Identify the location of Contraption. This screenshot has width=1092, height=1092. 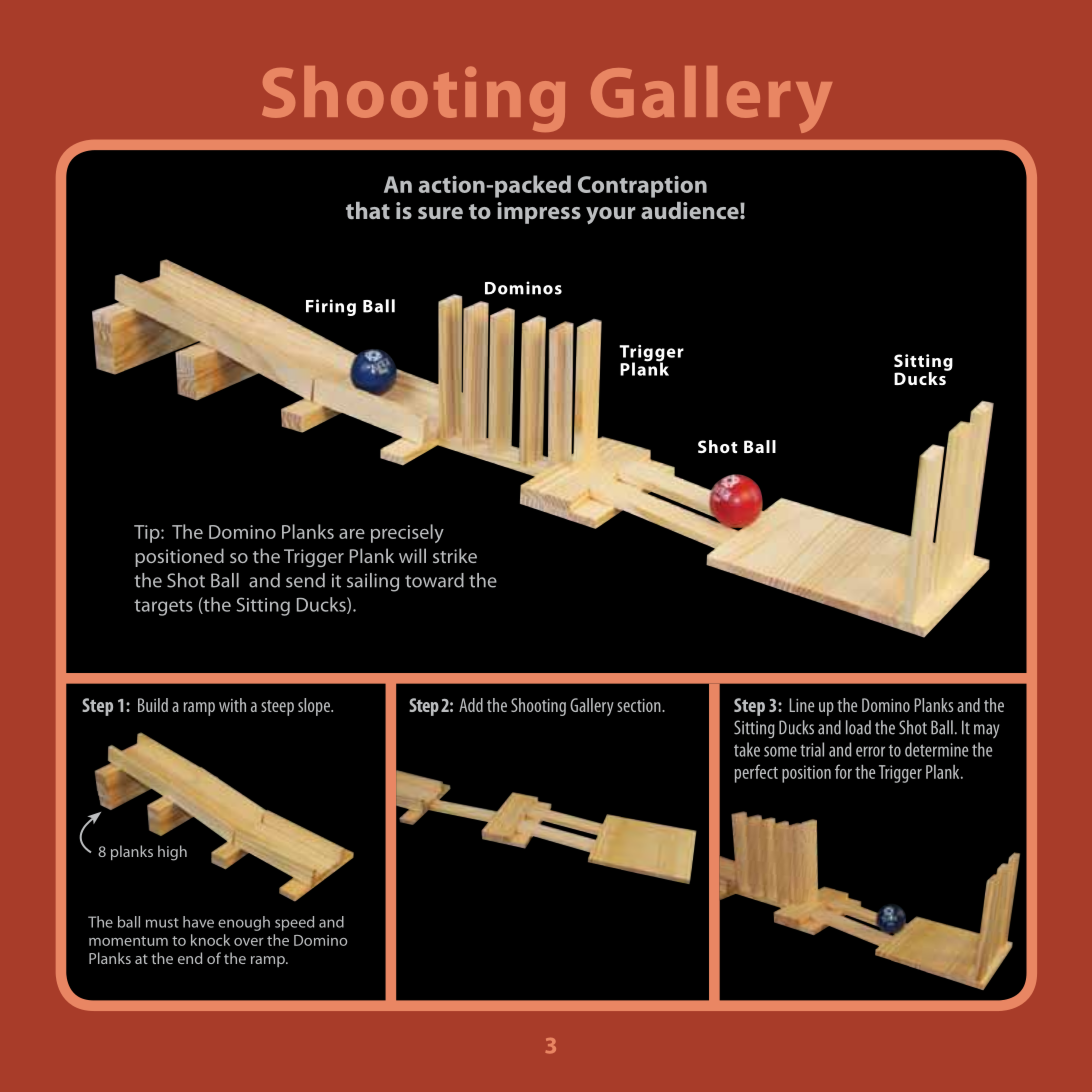
(642, 187).
